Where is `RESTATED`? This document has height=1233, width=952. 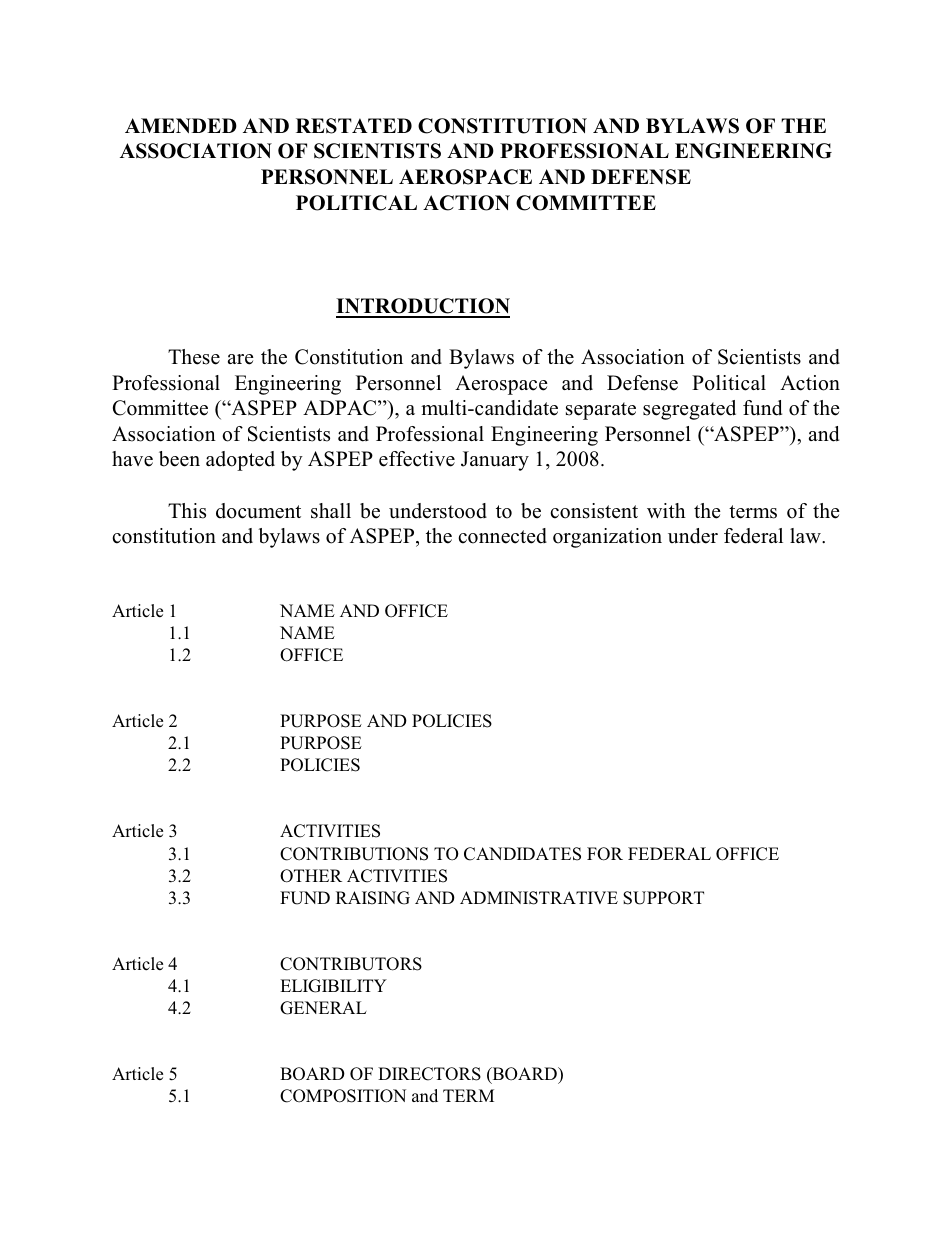 RESTATED is located at coordinates (354, 126).
